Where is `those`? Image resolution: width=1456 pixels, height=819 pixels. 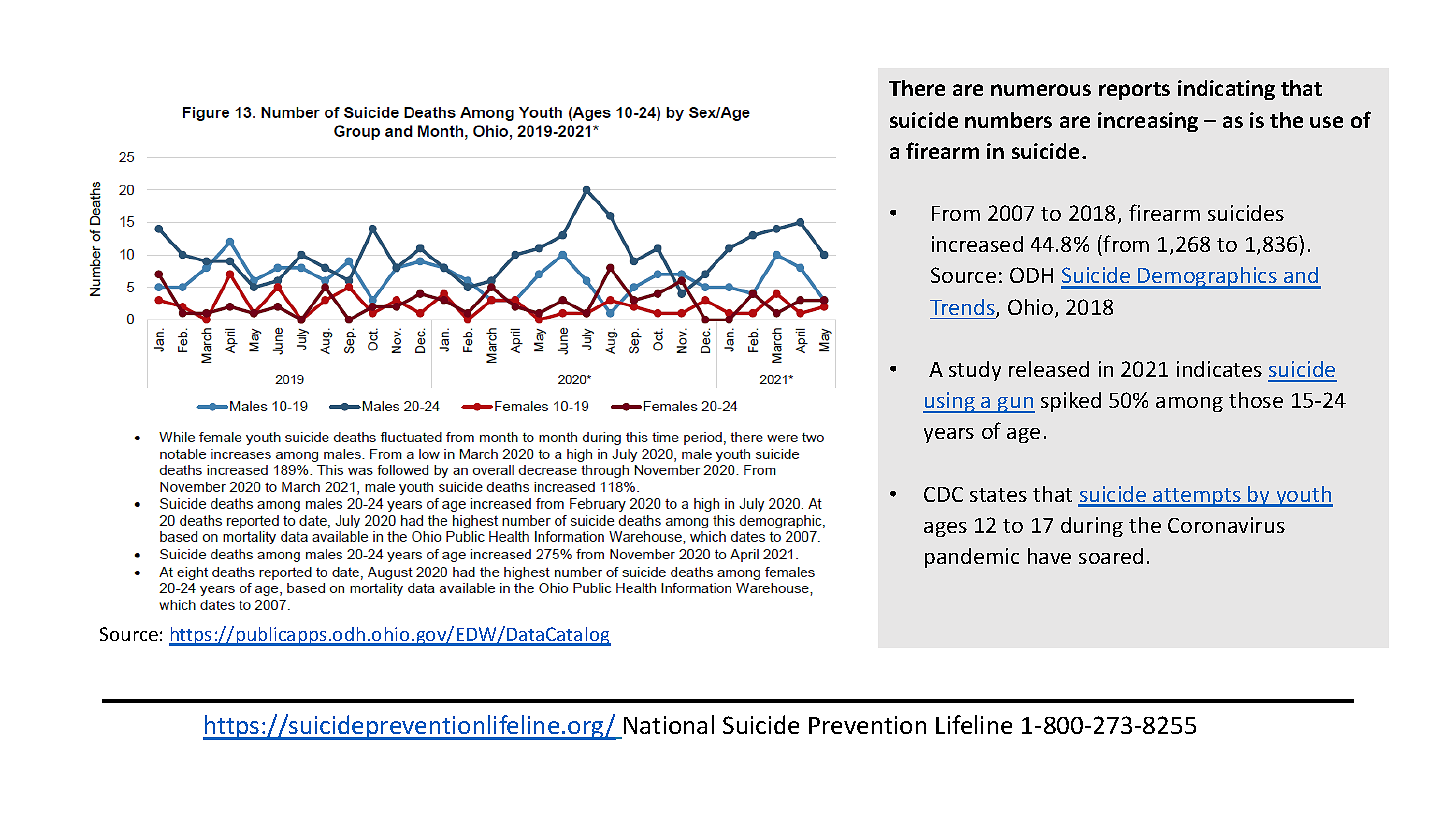 those is located at coordinates (1256, 400).
